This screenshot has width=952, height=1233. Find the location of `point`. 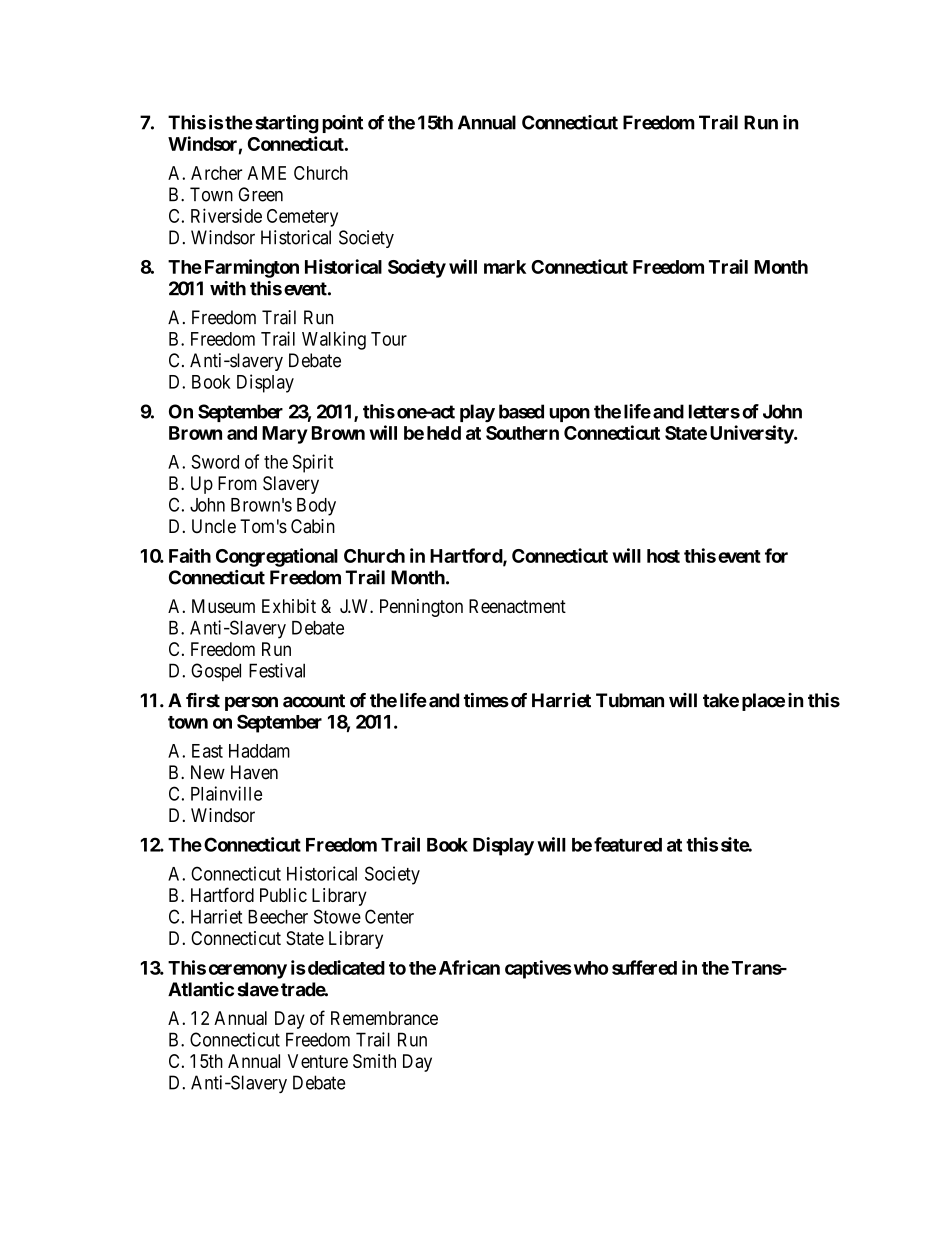

point is located at coordinates (342, 124).
